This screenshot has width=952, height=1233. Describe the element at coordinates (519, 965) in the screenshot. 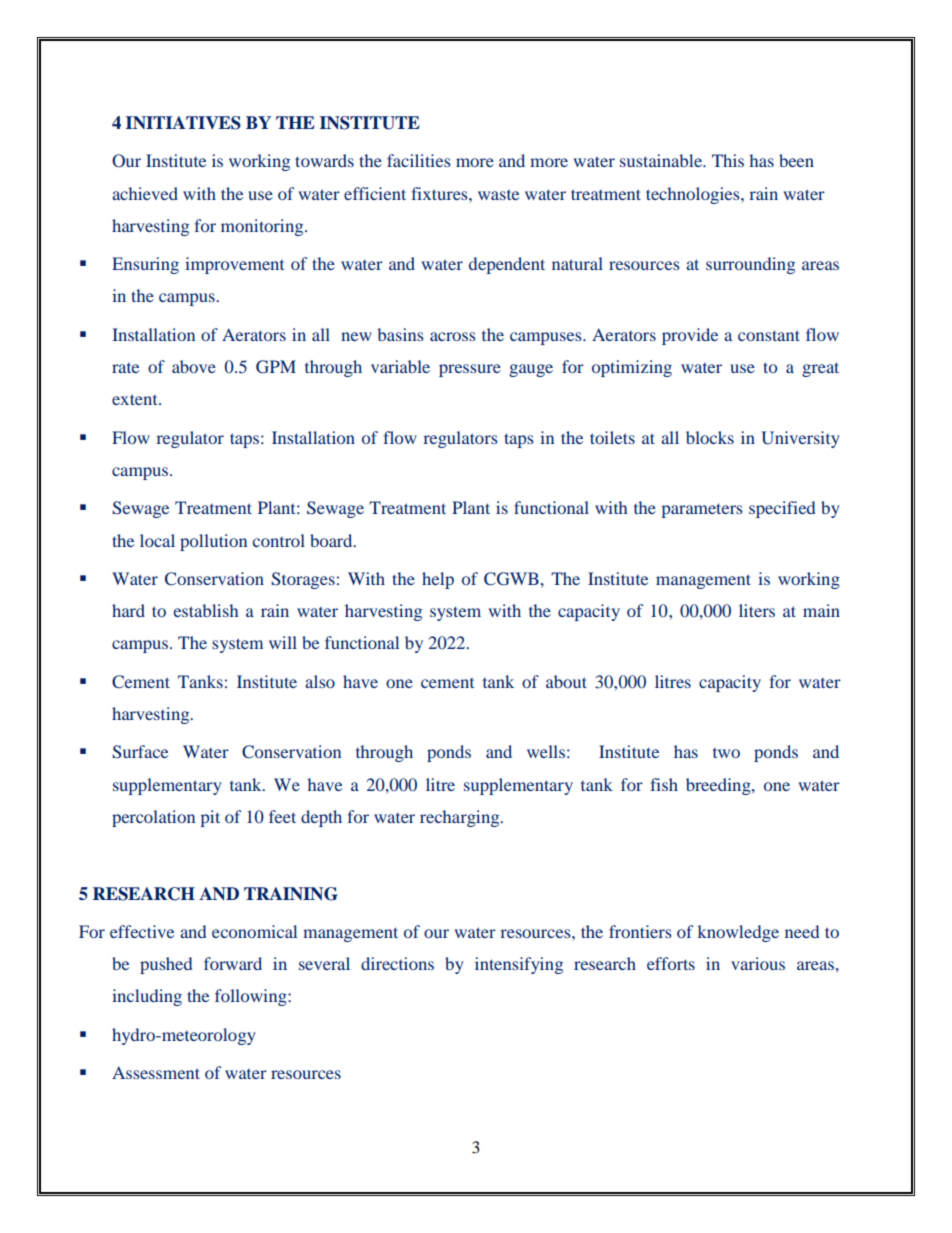

I see `intensifying` at that location.
